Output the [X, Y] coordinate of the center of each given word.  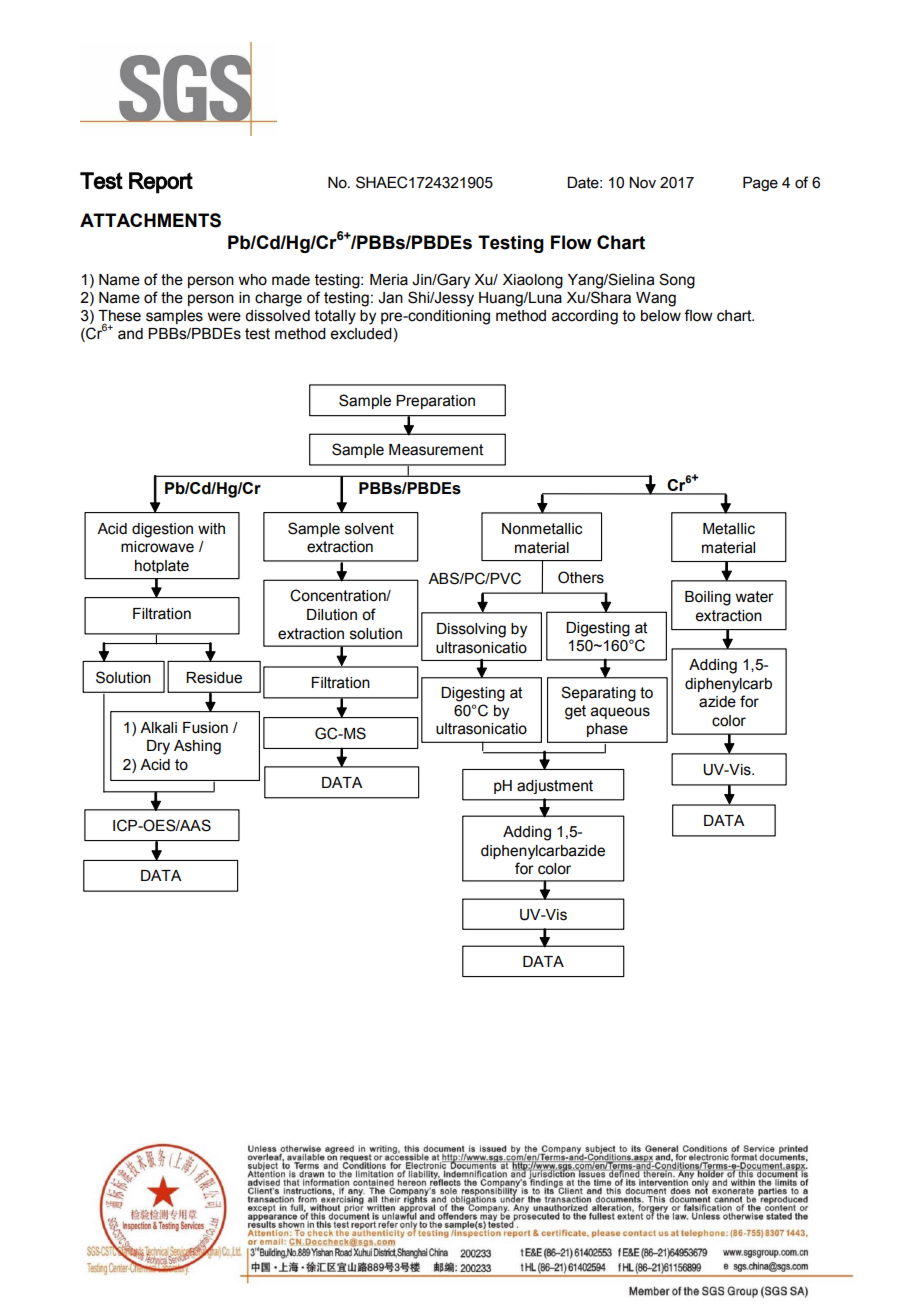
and [130, 334]
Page [760, 183]
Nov [642, 183]
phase [607, 730]
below [661, 316]
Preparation [435, 402]
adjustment [555, 787]
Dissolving [471, 630]
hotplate [162, 566]
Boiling [708, 598]
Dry [158, 747]
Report [161, 183]
